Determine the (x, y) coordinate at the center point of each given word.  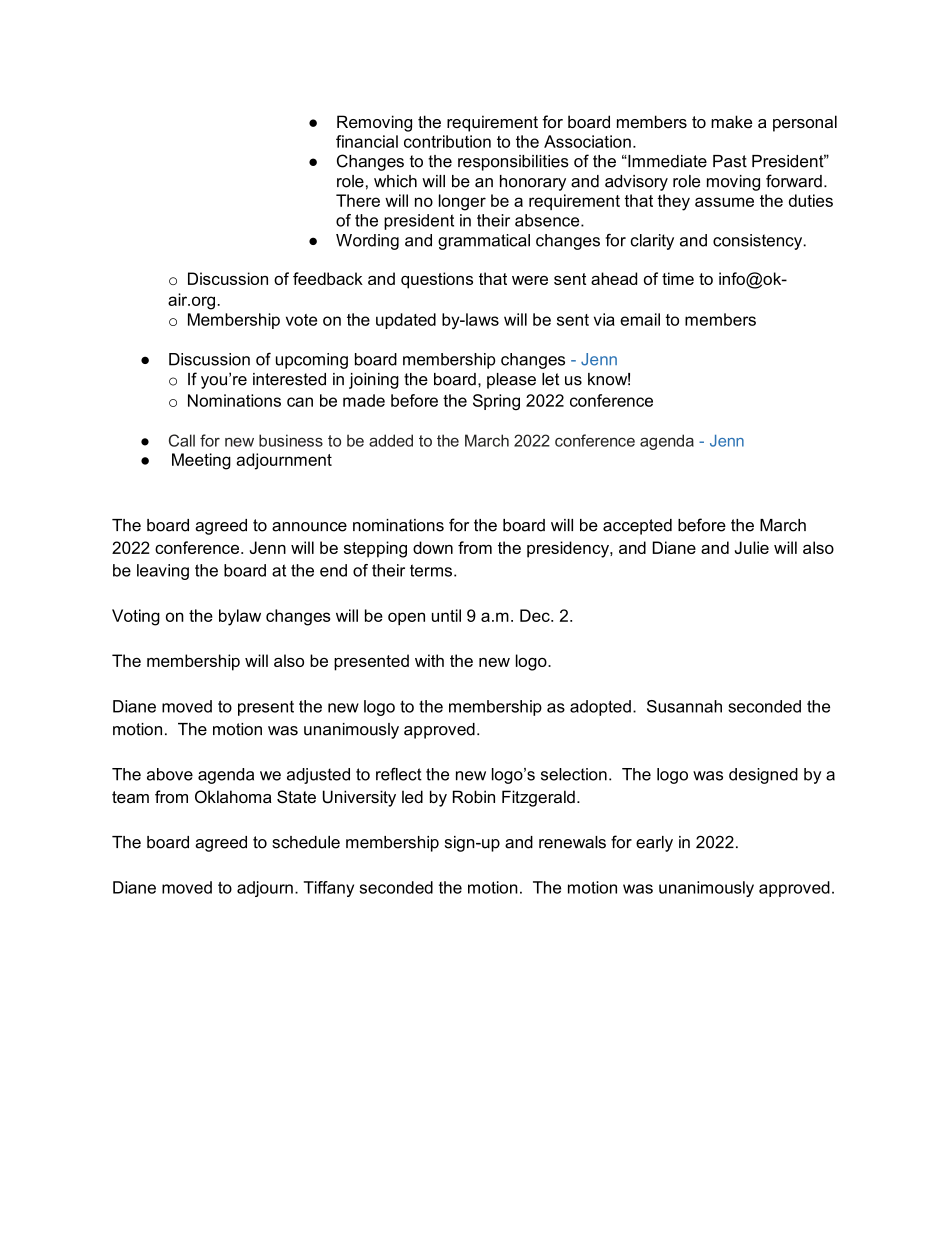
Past (730, 161)
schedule (306, 842)
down (433, 547)
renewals (572, 842)
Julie (752, 547)
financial (367, 141)
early (654, 844)
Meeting (201, 461)
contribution (447, 141)
